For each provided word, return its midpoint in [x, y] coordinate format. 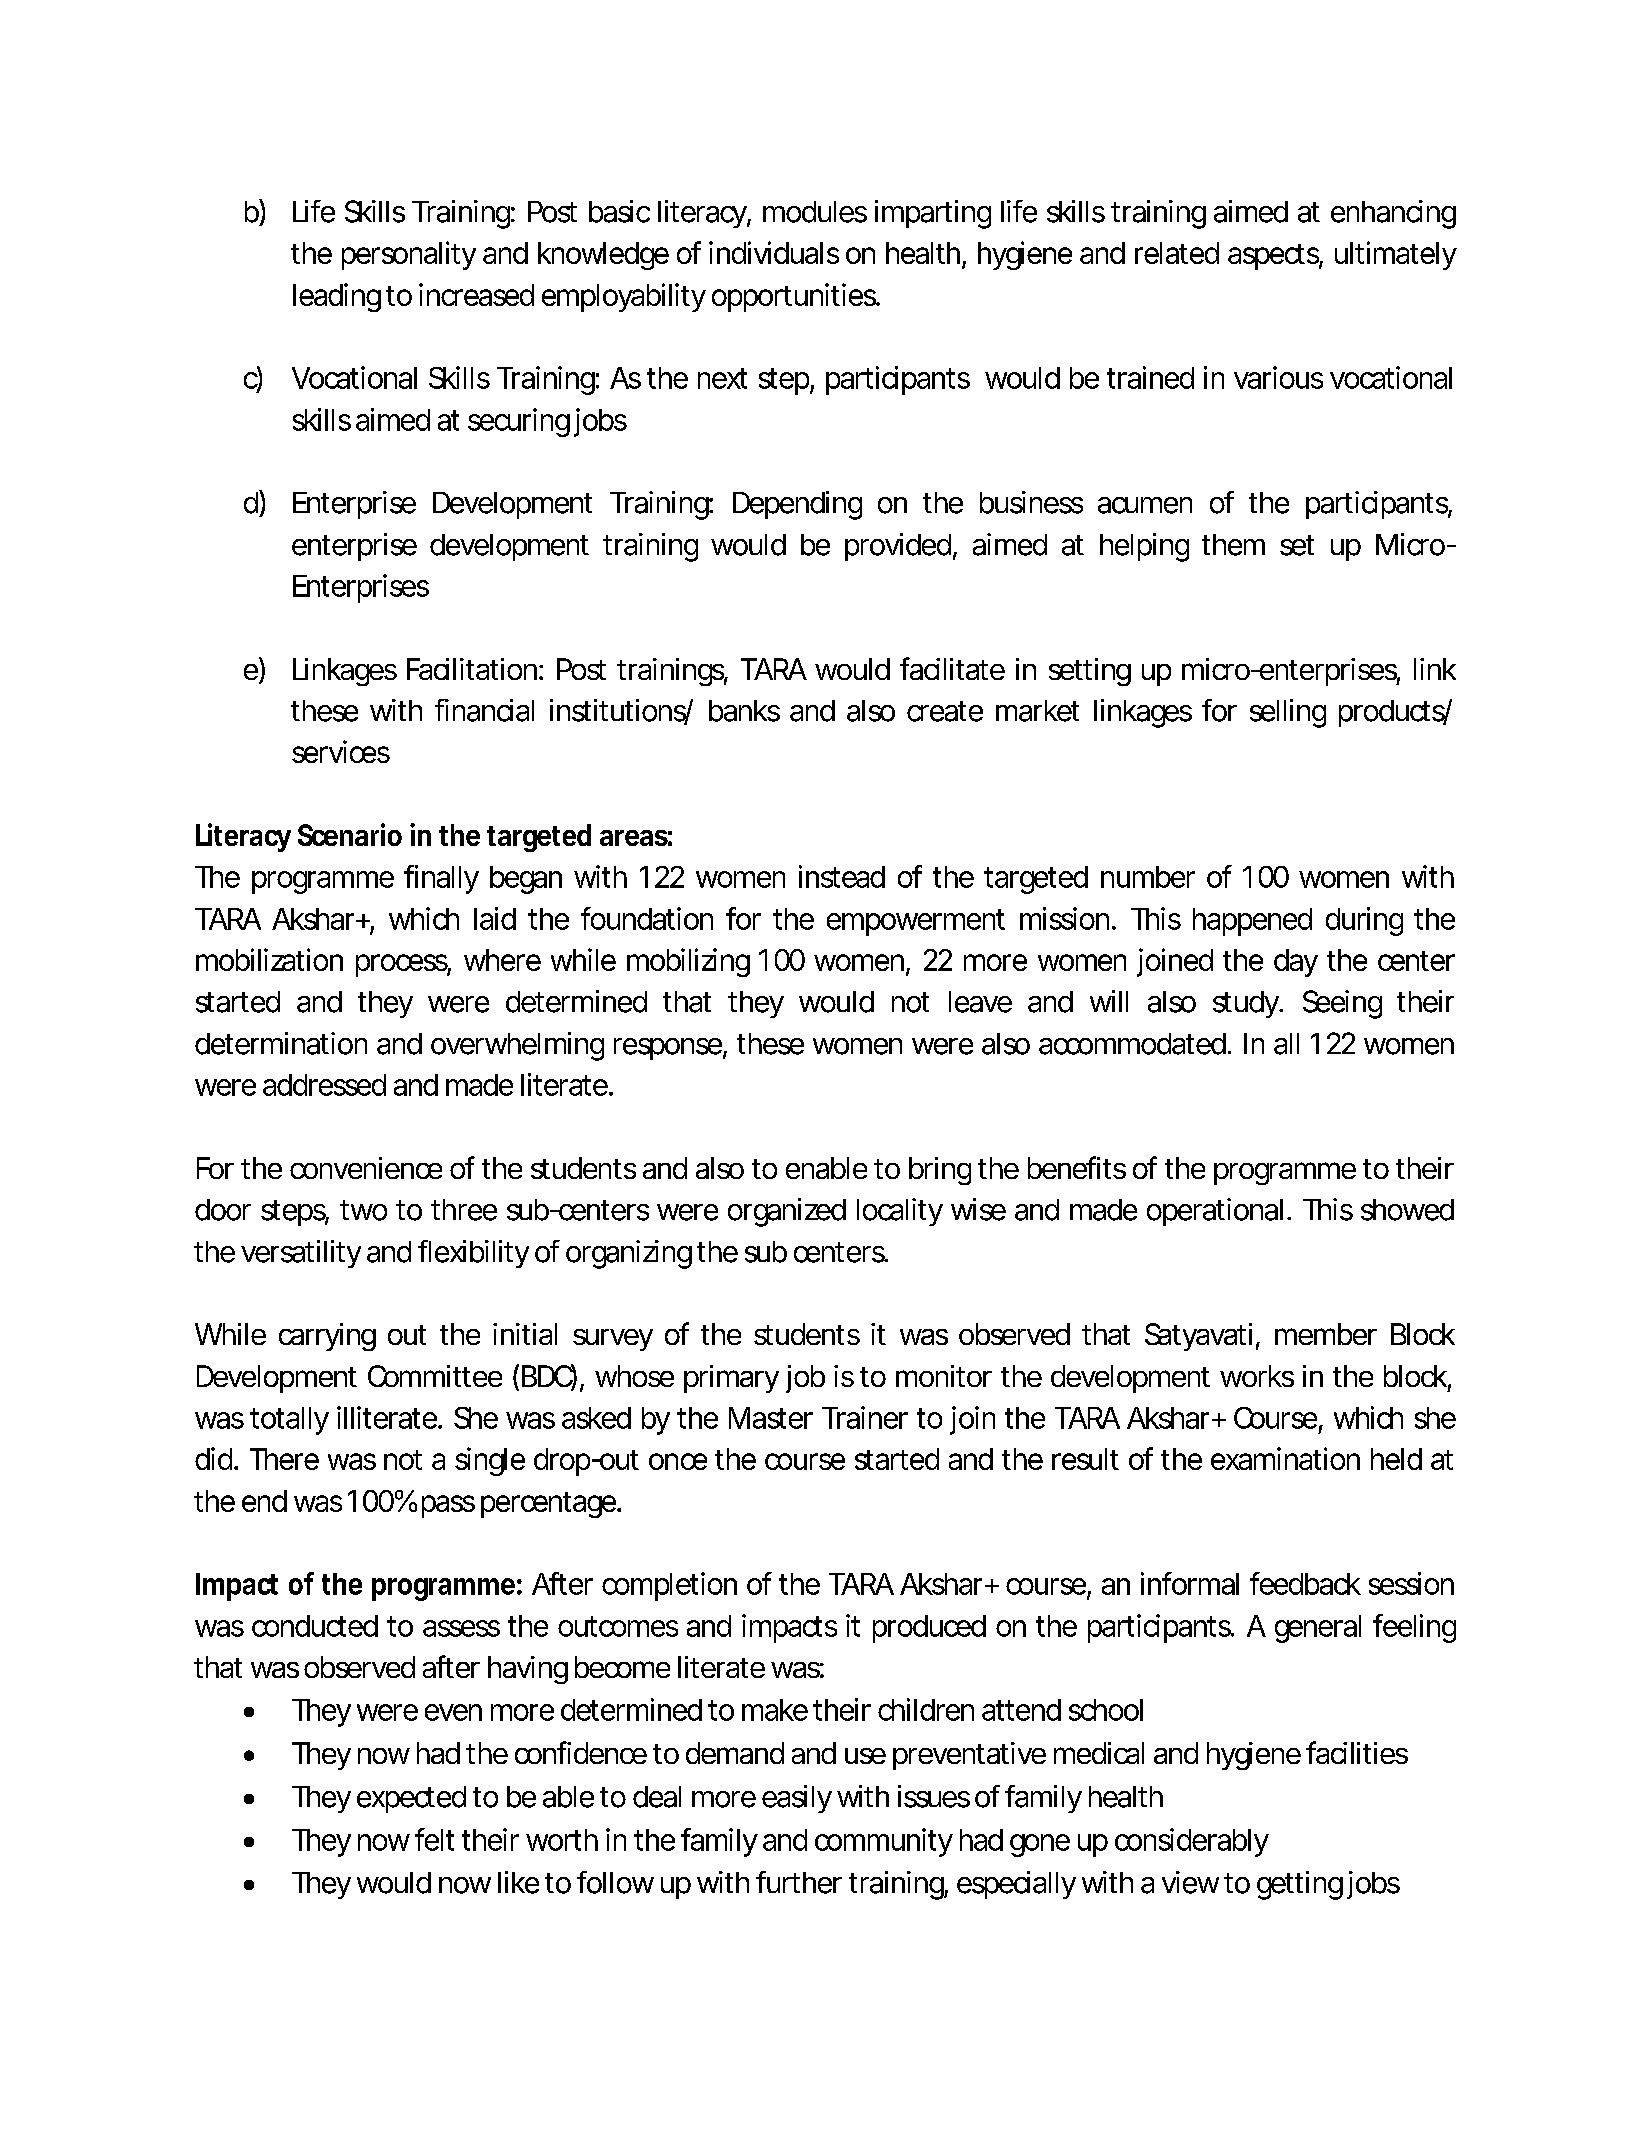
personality [409, 255]
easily [797, 1799]
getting [1300, 1885]
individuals [774, 252]
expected [411, 1799]
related [1177, 253]
